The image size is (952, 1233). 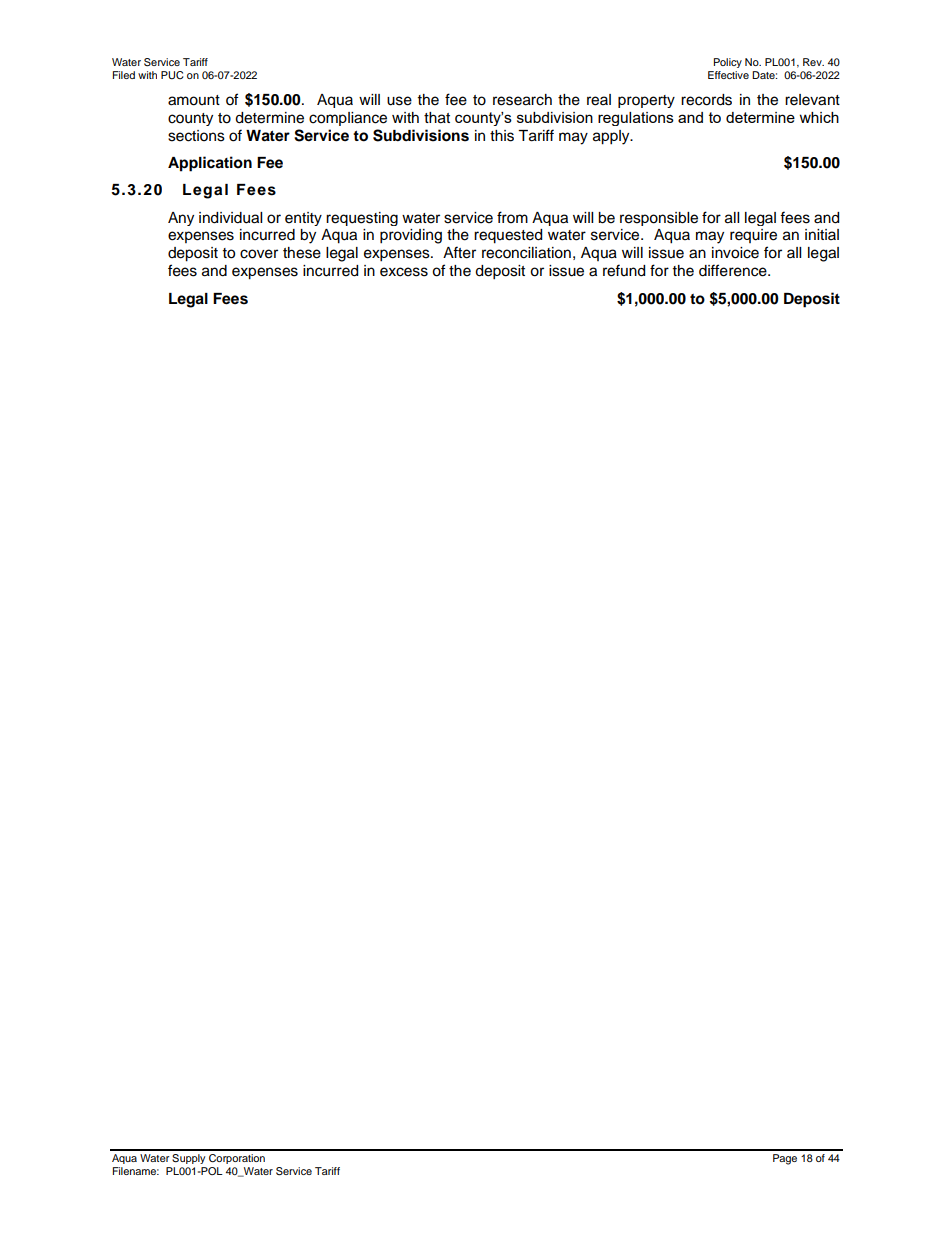 I want to click on these, so click(x=302, y=253).
